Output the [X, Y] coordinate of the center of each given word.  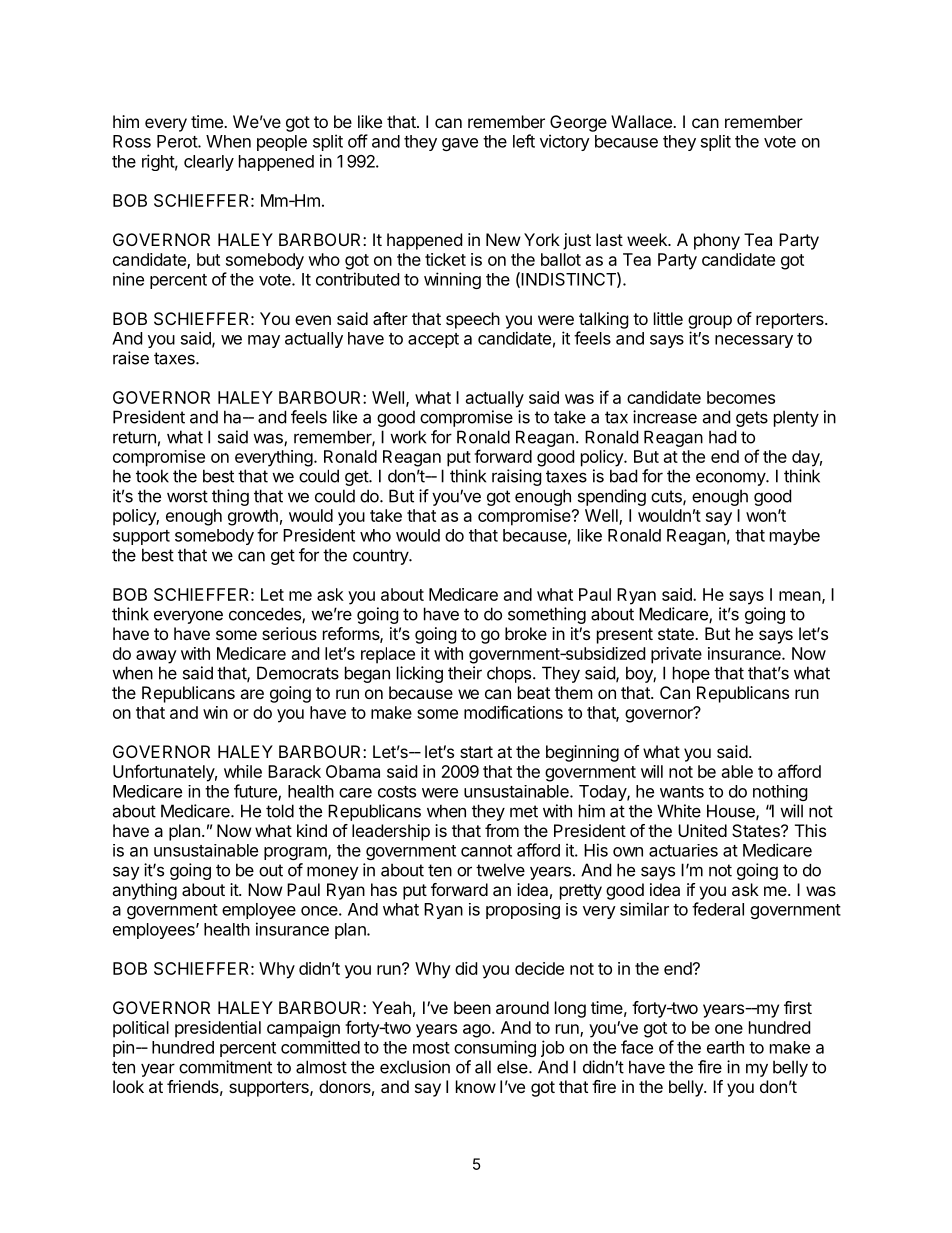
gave [460, 144]
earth [725, 1047]
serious [289, 633]
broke [526, 633]
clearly [209, 163]
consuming [495, 1048]
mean [801, 597]
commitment [225, 1067]
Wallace [642, 121]
